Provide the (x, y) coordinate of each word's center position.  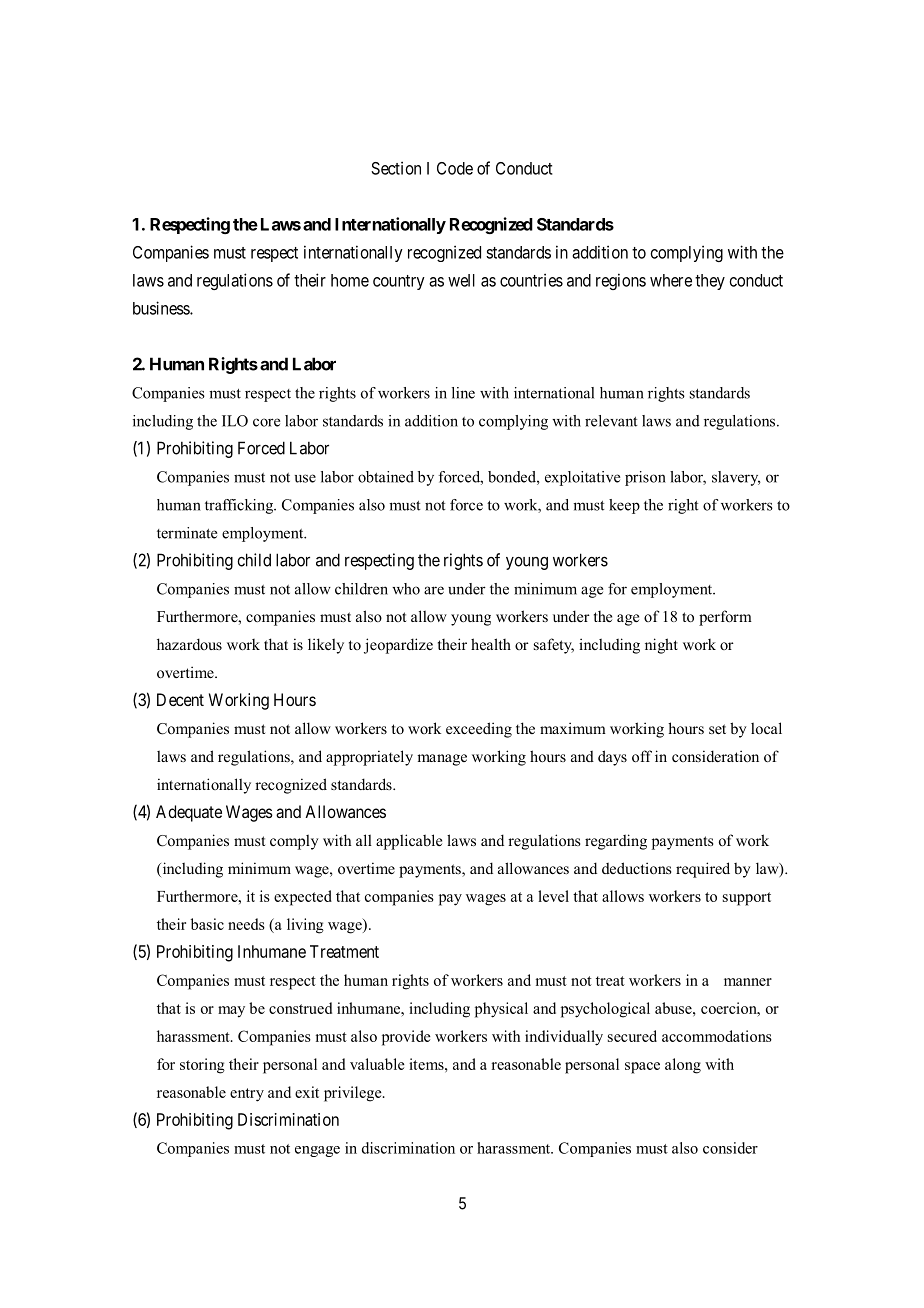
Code (455, 168)
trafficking (240, 506)
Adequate (189, 813)
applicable (409, 842)
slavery (736, 478)
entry (247, 1095)
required (703, 870)
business (162, 308)
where (671, 280)
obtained (386, 477)
